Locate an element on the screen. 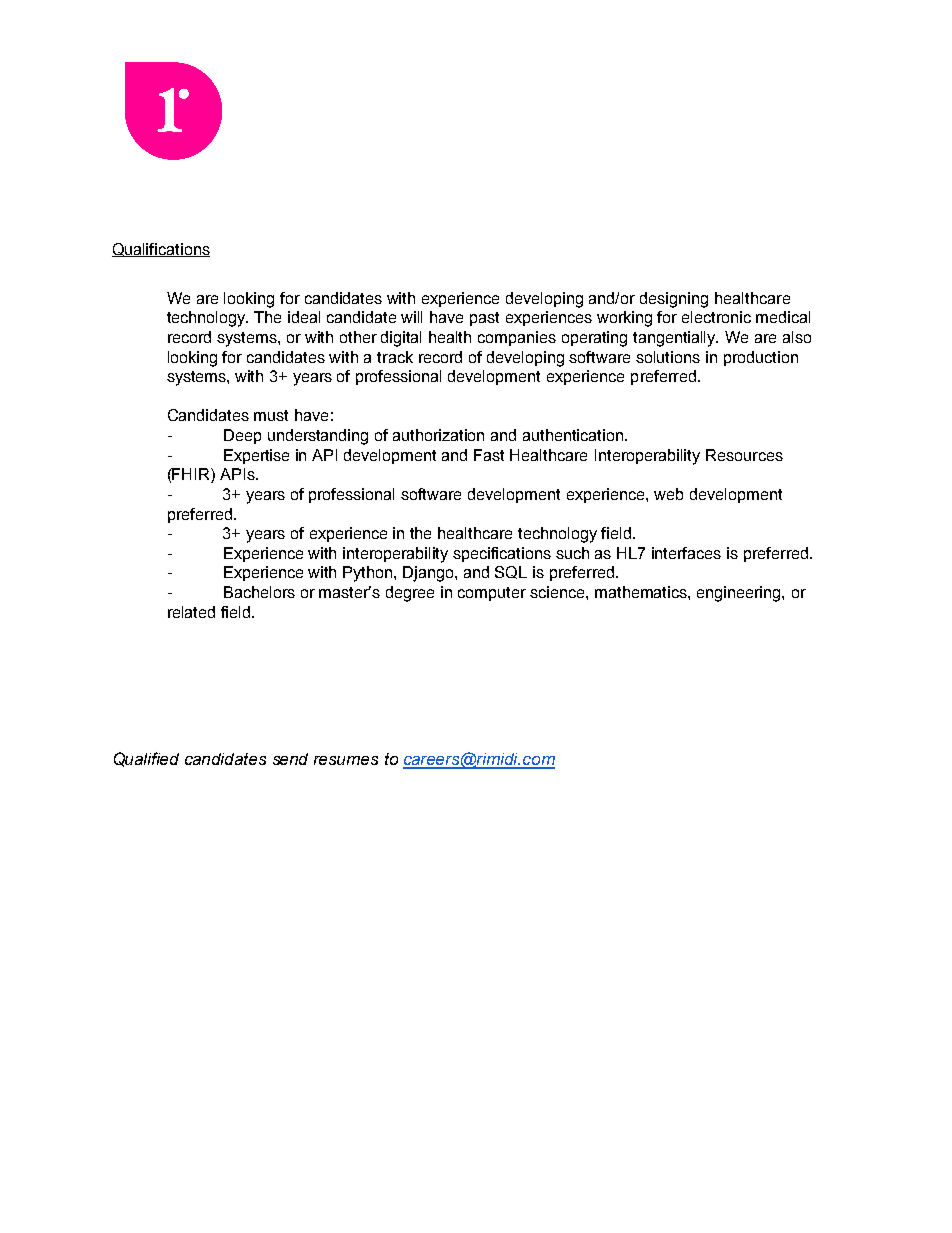  past is located at coordinates (484, 319).
